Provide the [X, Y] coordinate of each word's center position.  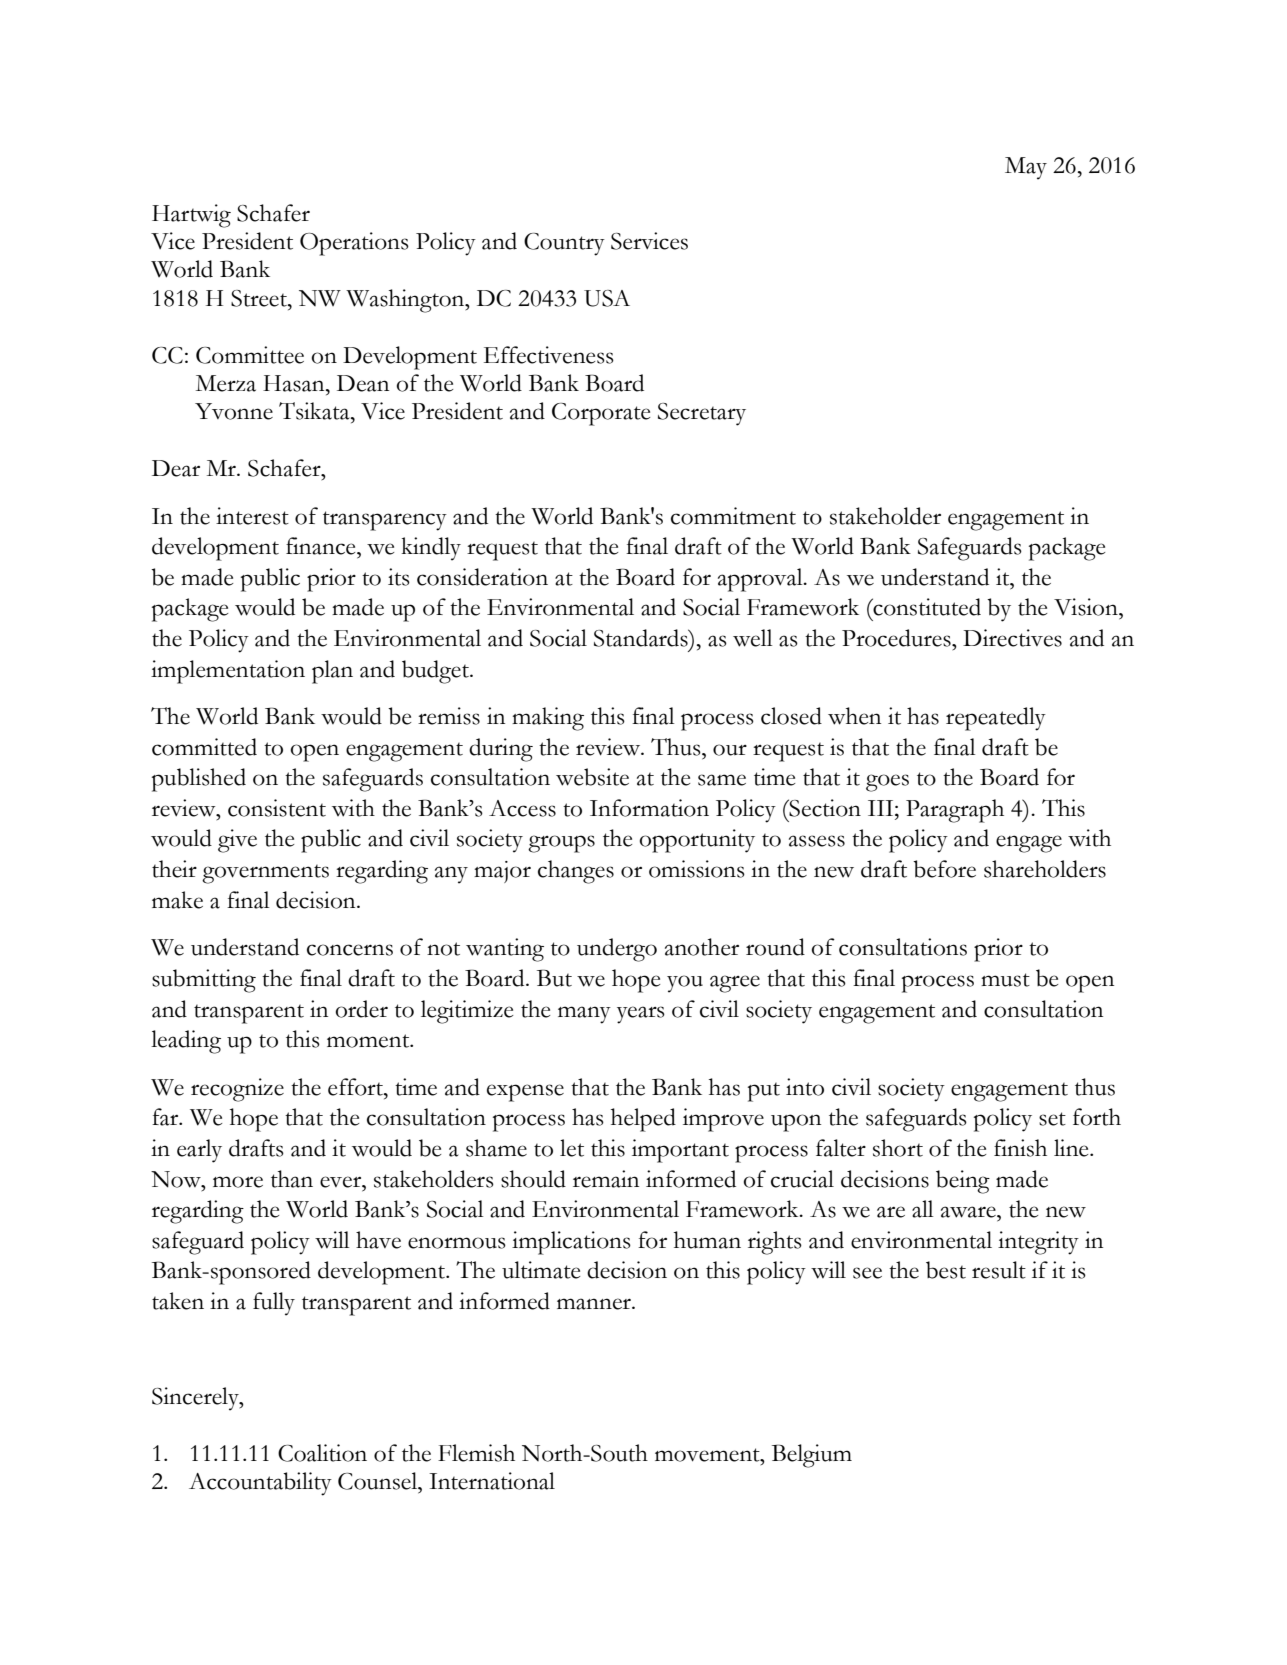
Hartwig [191, 216]
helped [643, 1120]
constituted [926, 607]
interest [252, 516]
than [292, 1179]
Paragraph [955, 811]
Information [649, 808]
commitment [733, 516]
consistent [277, 808]
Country [564, 244]
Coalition [322, 1453]
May [1026, 168]
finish [1020, 1148]
